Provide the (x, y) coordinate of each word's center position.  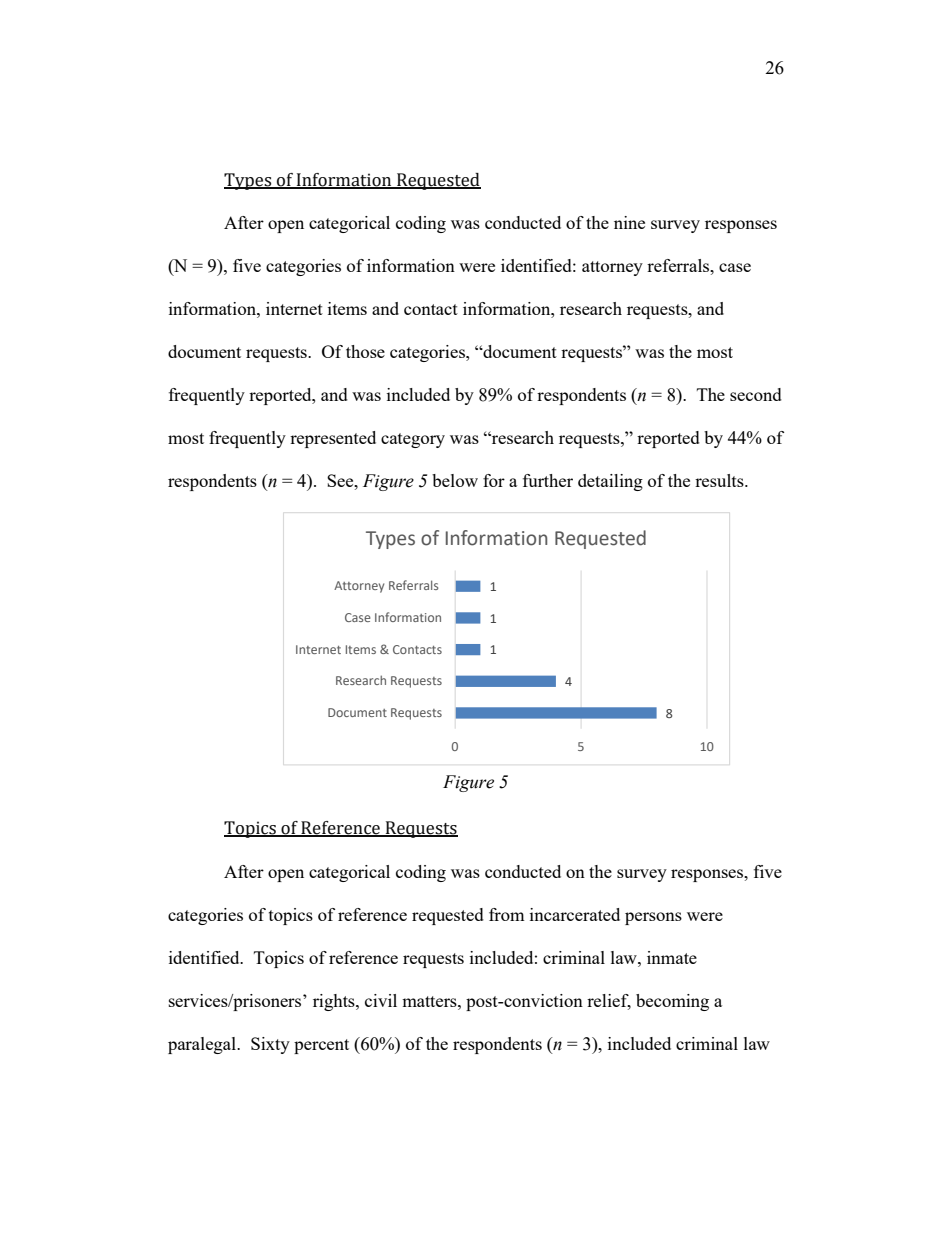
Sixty (270, 1045)
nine (629, 222)
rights (335, 1002)
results (720, 480)
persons (653, 918)
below (455, 480)
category (413, 440)
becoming (672, 1002)
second (756, 394)
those (365, 351)
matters (430, 1001)
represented (333, 439)
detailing (610, 482)
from (507, 914)
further (548, 480)
